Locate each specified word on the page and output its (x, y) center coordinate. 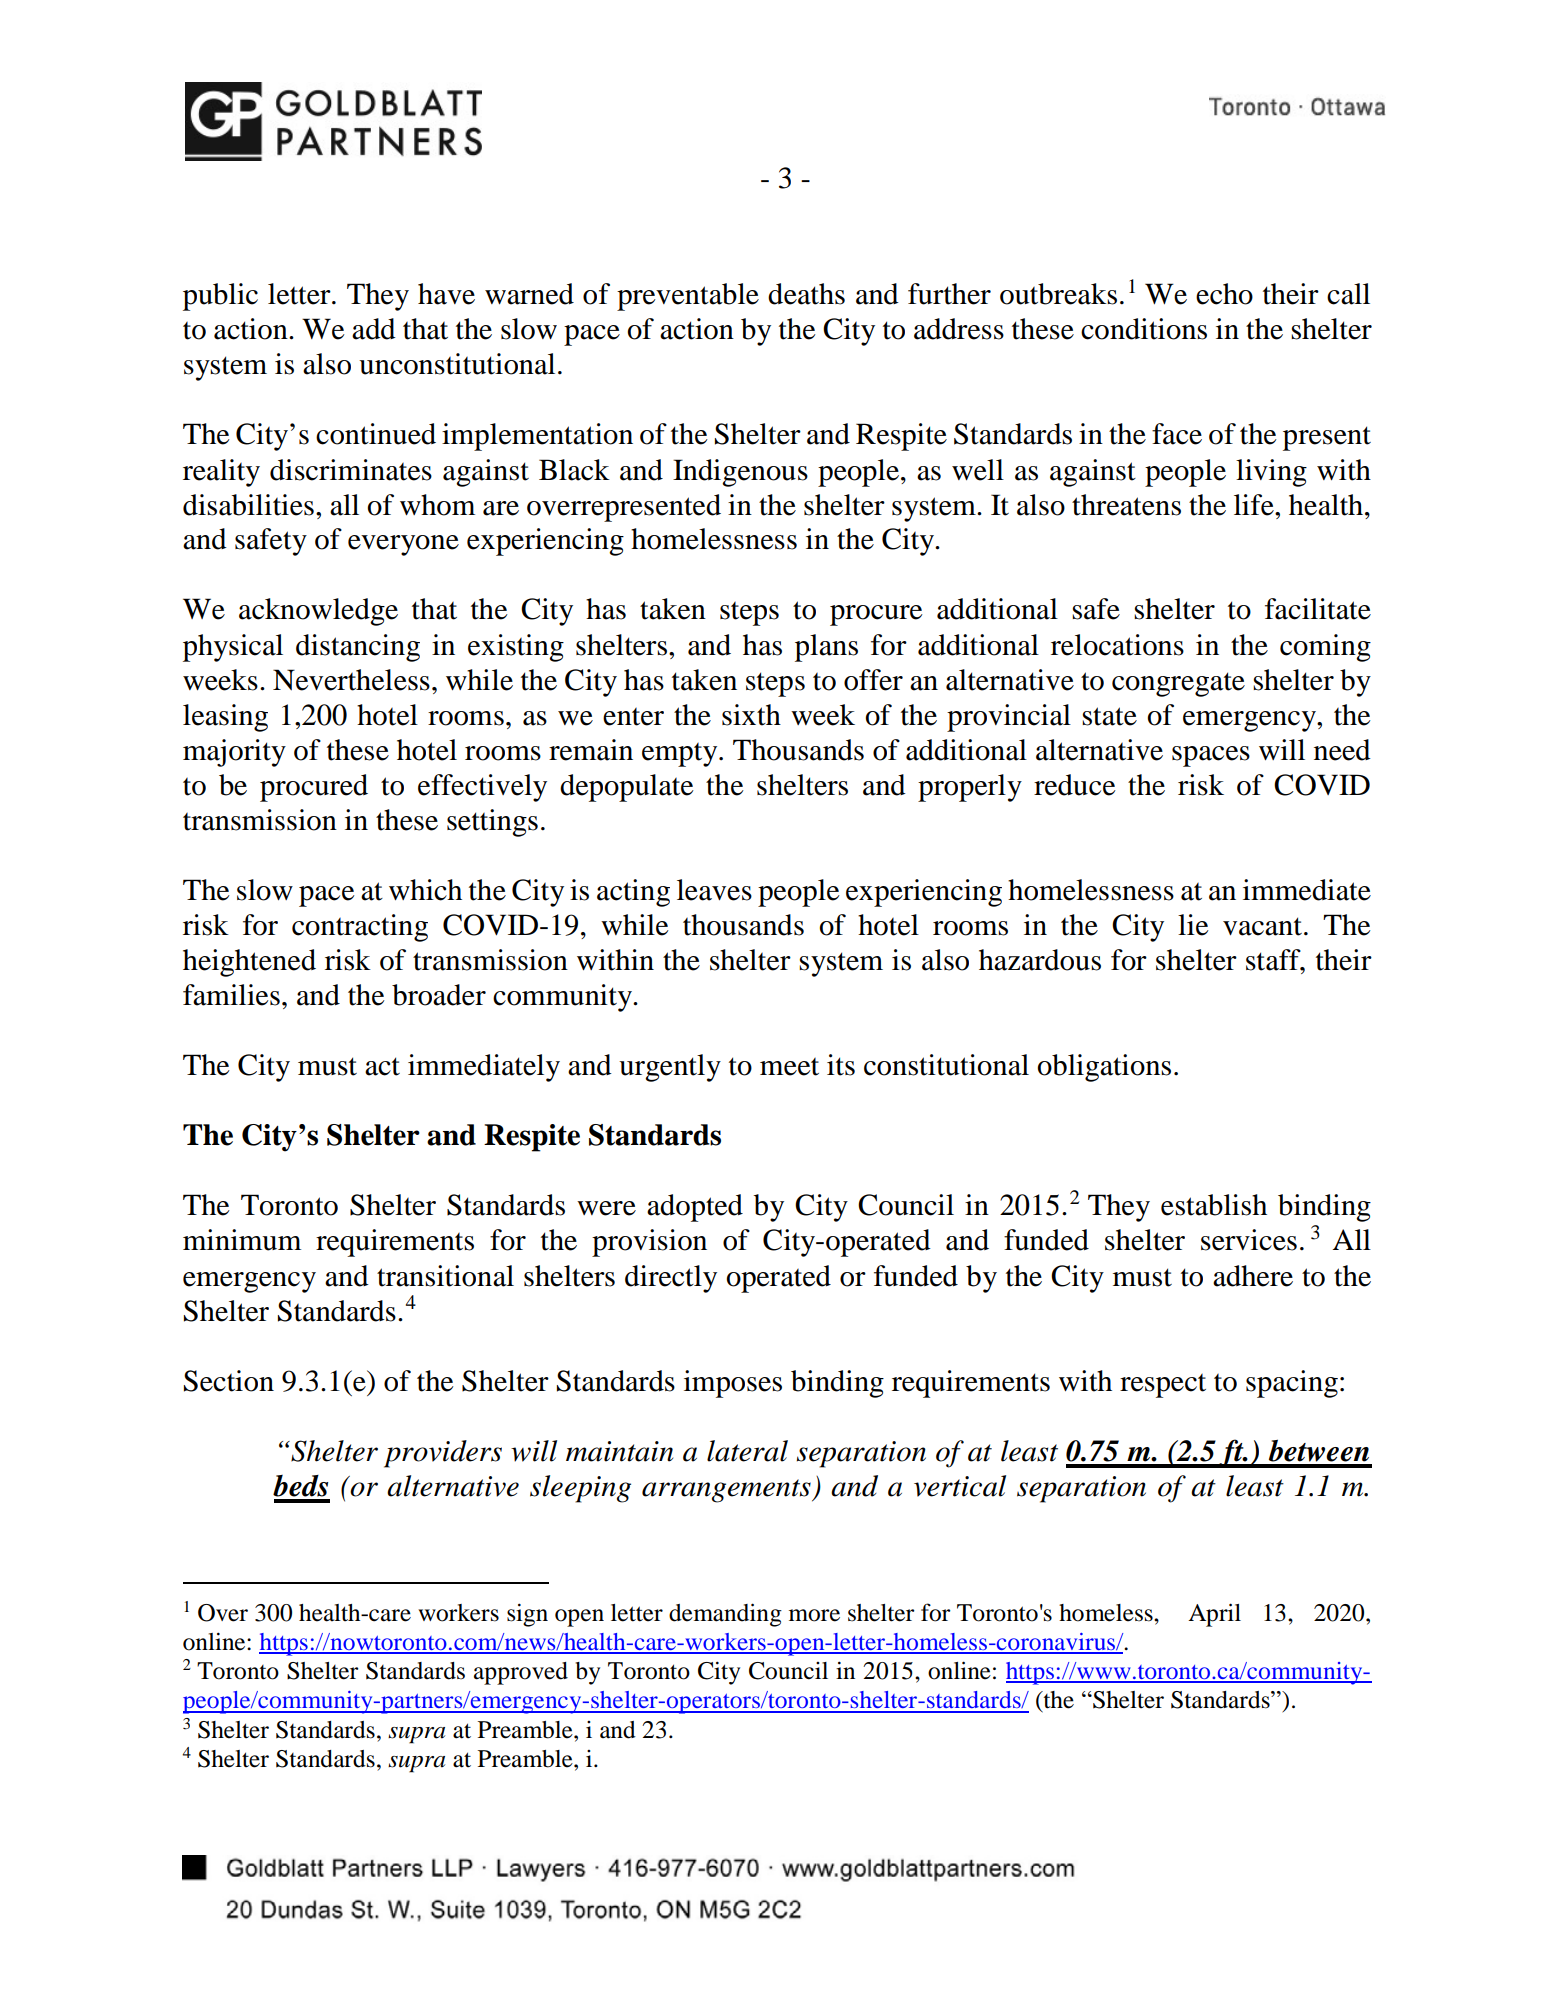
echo (1224, 294)
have (446, 294)
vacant (1262, 926)
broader (439, 995)
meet (789, 1067)
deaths (806, 294)
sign (527, 1615)
